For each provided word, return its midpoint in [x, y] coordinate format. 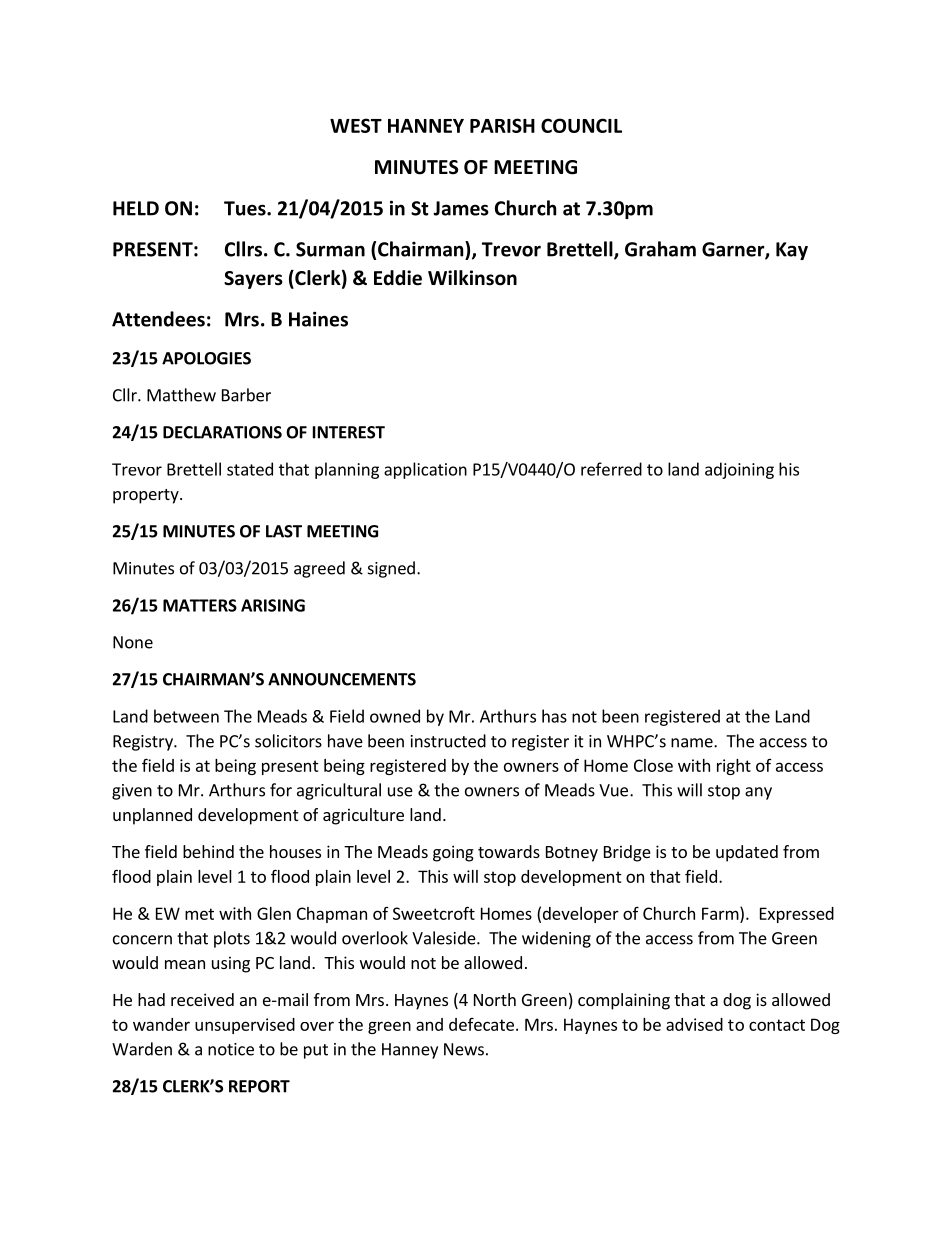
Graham [660, 249]
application [425, 470]
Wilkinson [472, 278]
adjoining [739, 470]
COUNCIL [581, 125]
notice [231, 1049]
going [453, 853]
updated [747, 853]
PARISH [502, 125]
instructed [448, 741]
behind [208, 851]
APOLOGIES [206, 358]
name [693, 743]
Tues [246, 208]
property [147, 496]
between [186, 716]
